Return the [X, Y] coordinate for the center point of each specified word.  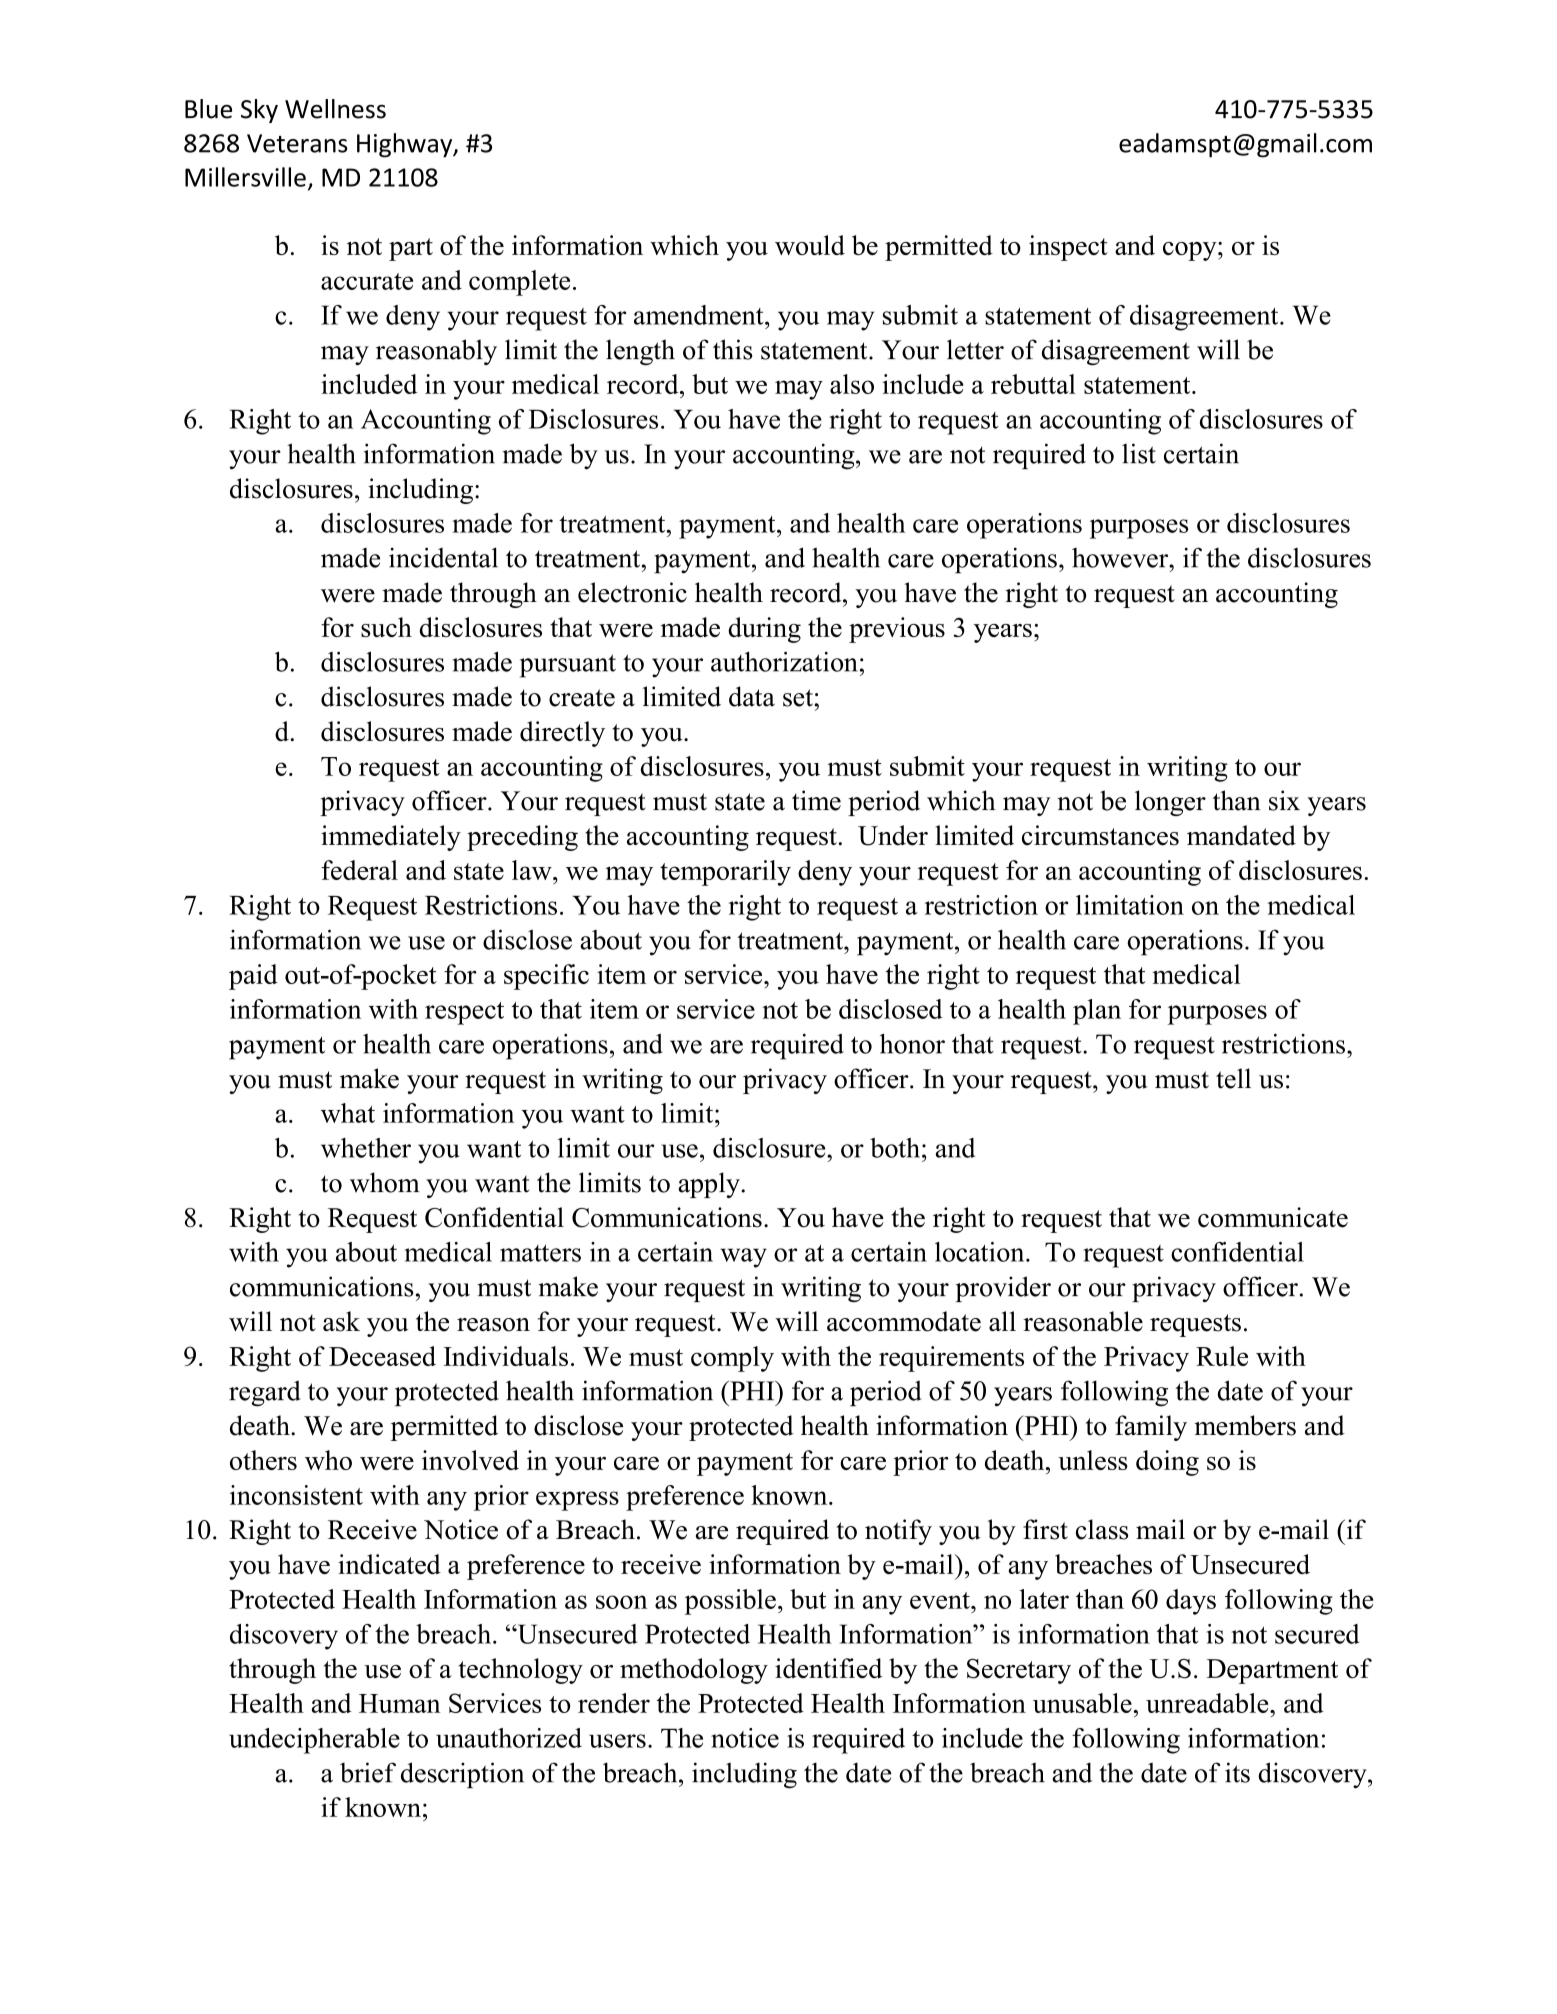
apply [710, 1185]
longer [1170, 803]
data [752, 696]
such [386, 627]
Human [400, 1703]
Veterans [297, 143]
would [810, 245]
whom [385, 1182]
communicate [1273, 1217]
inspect [1068, 248]
